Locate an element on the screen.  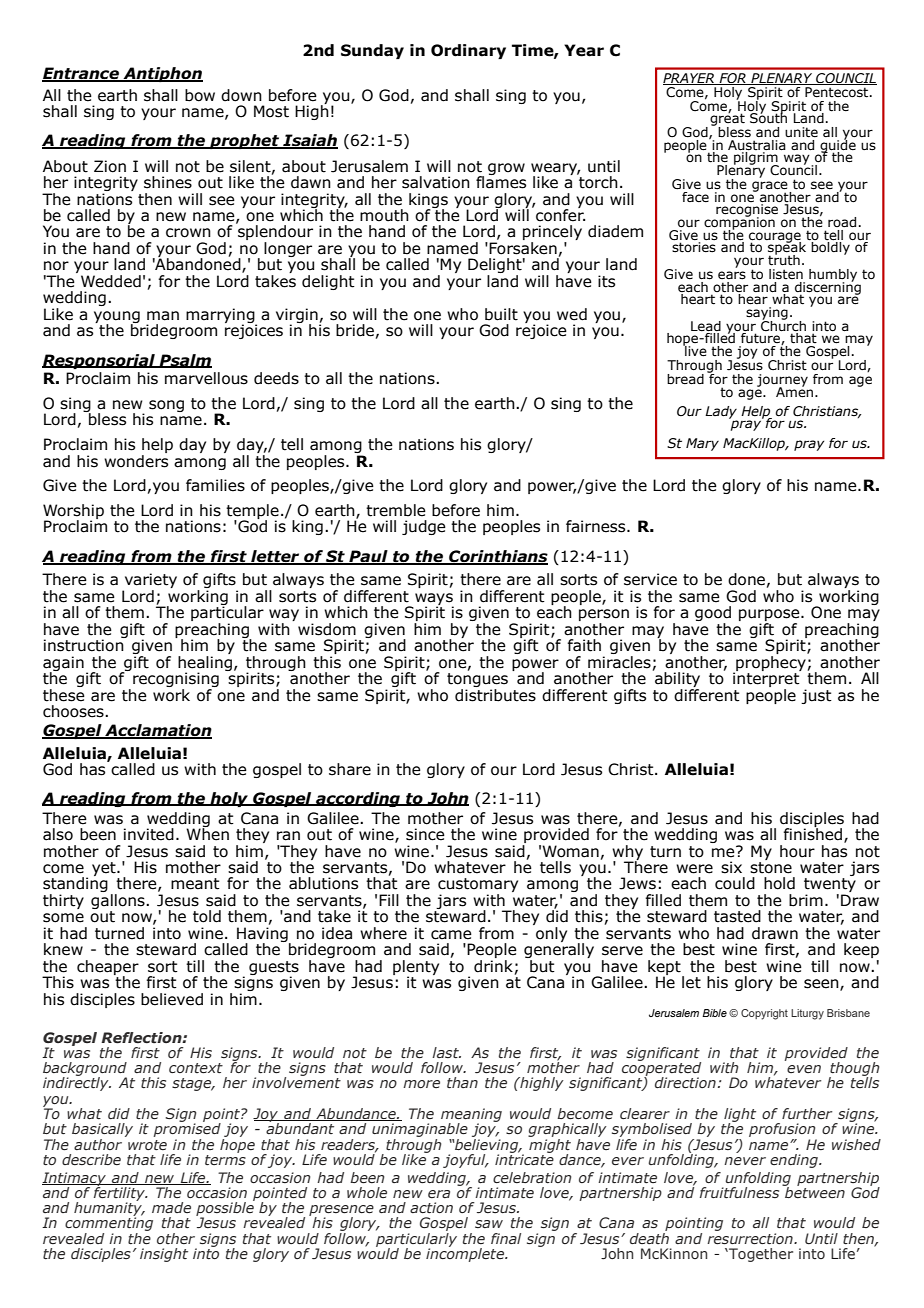
Amen is located at coordinates (796, 391).
